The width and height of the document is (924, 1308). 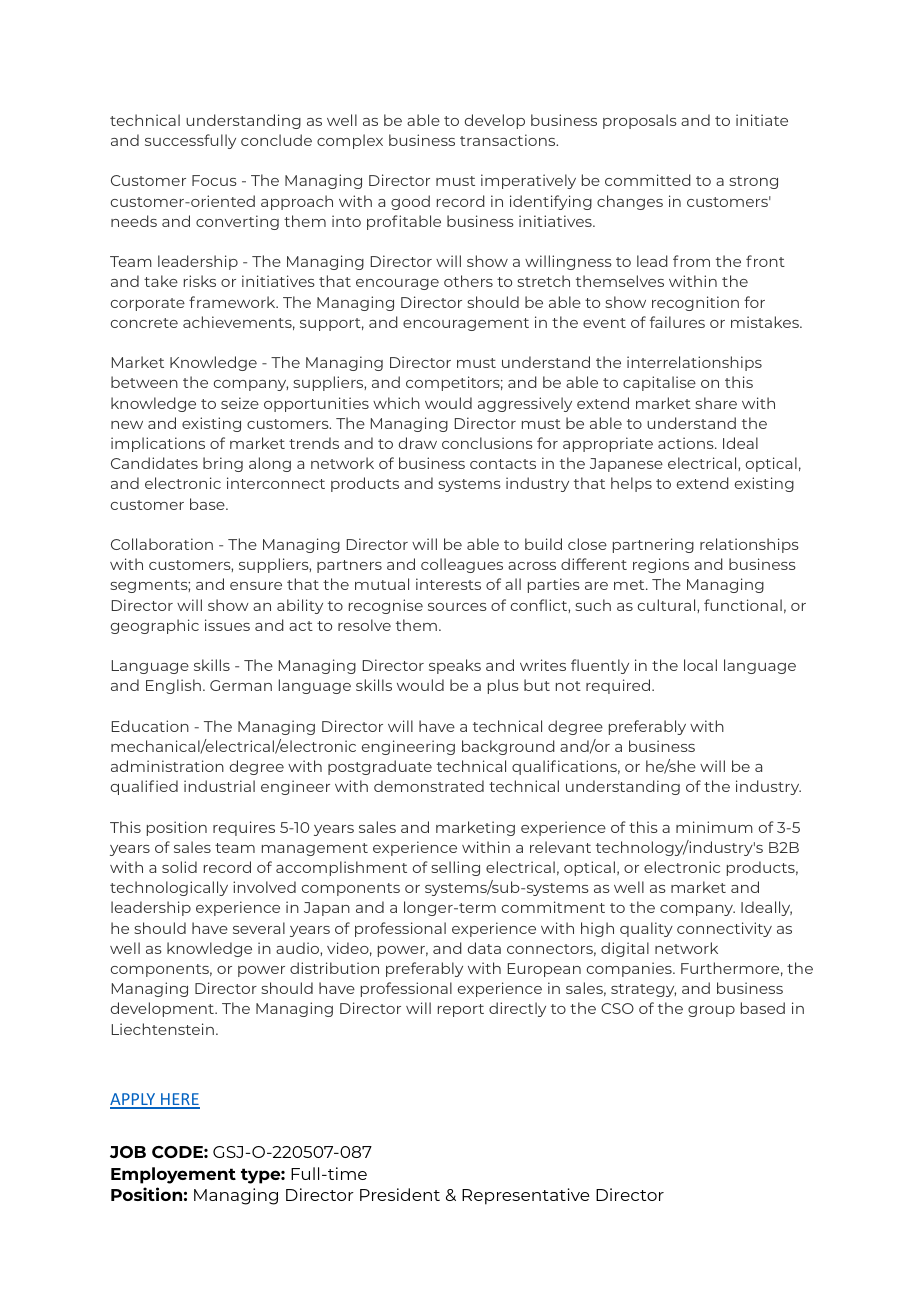 What do you see at coordinates (173, 686) in the document?
I see `English` at bounding box center [173, 686].
